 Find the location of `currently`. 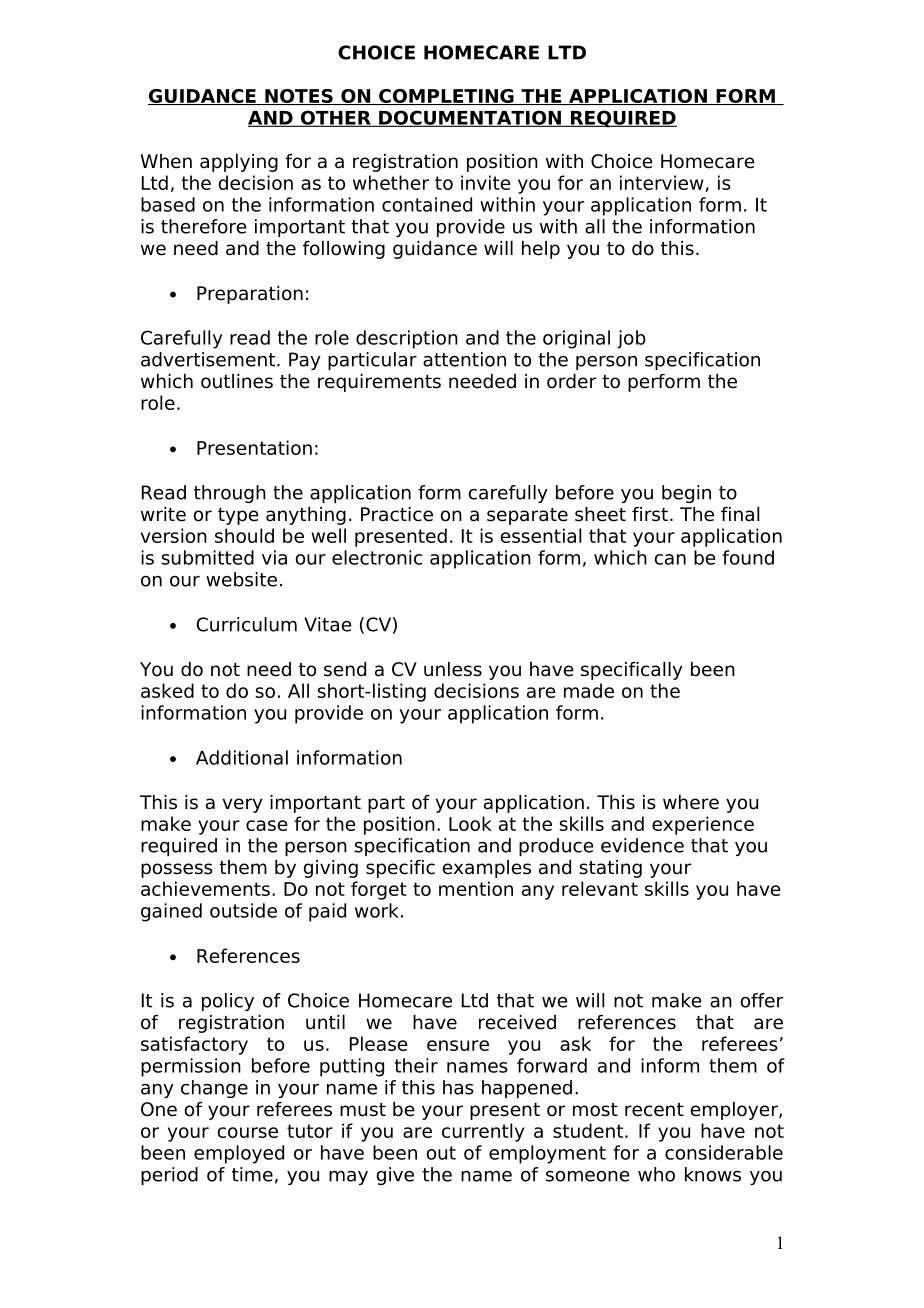

currently is located at coordinates (483, 1132).
